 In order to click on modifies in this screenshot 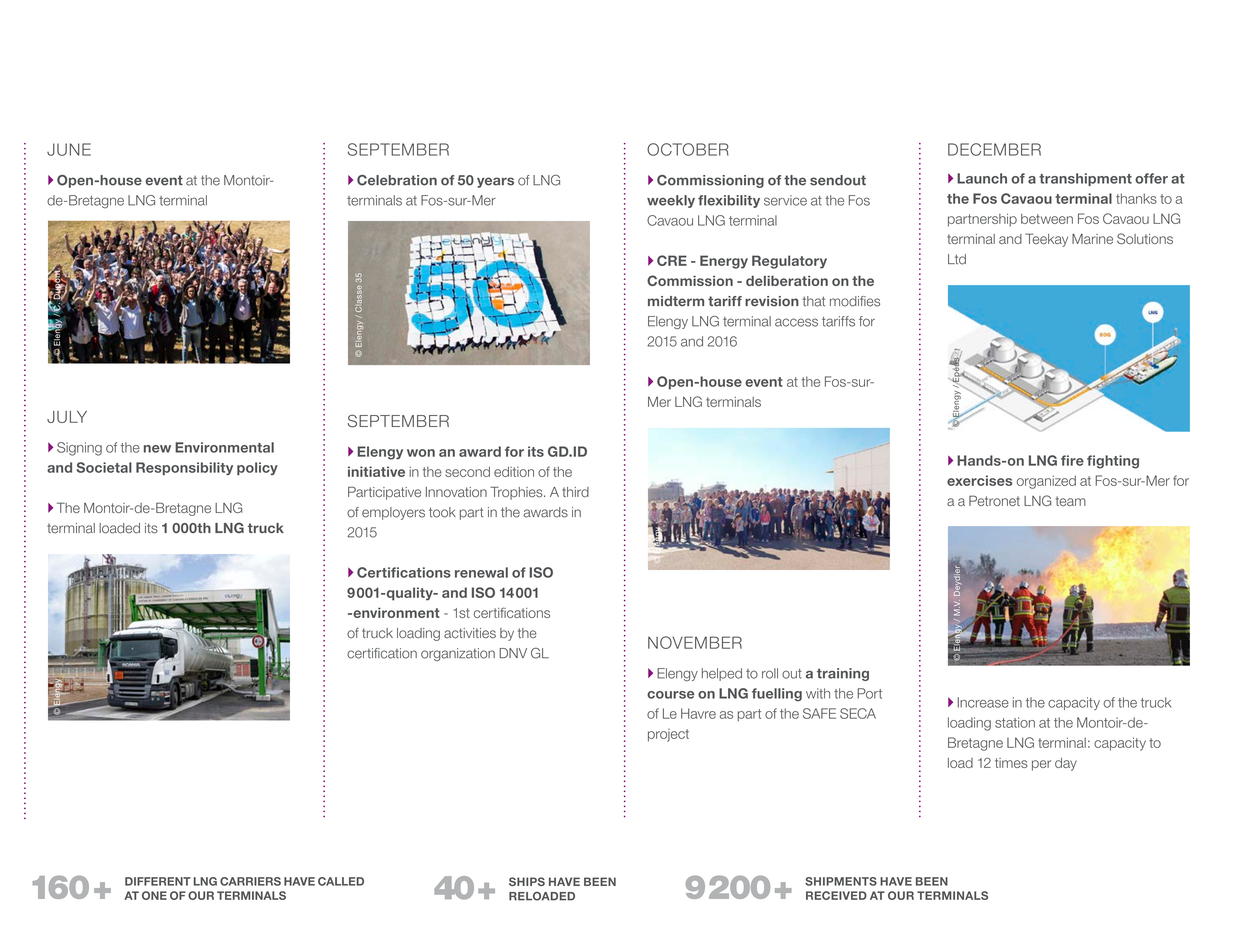, I will do `click(855, 301)`.
